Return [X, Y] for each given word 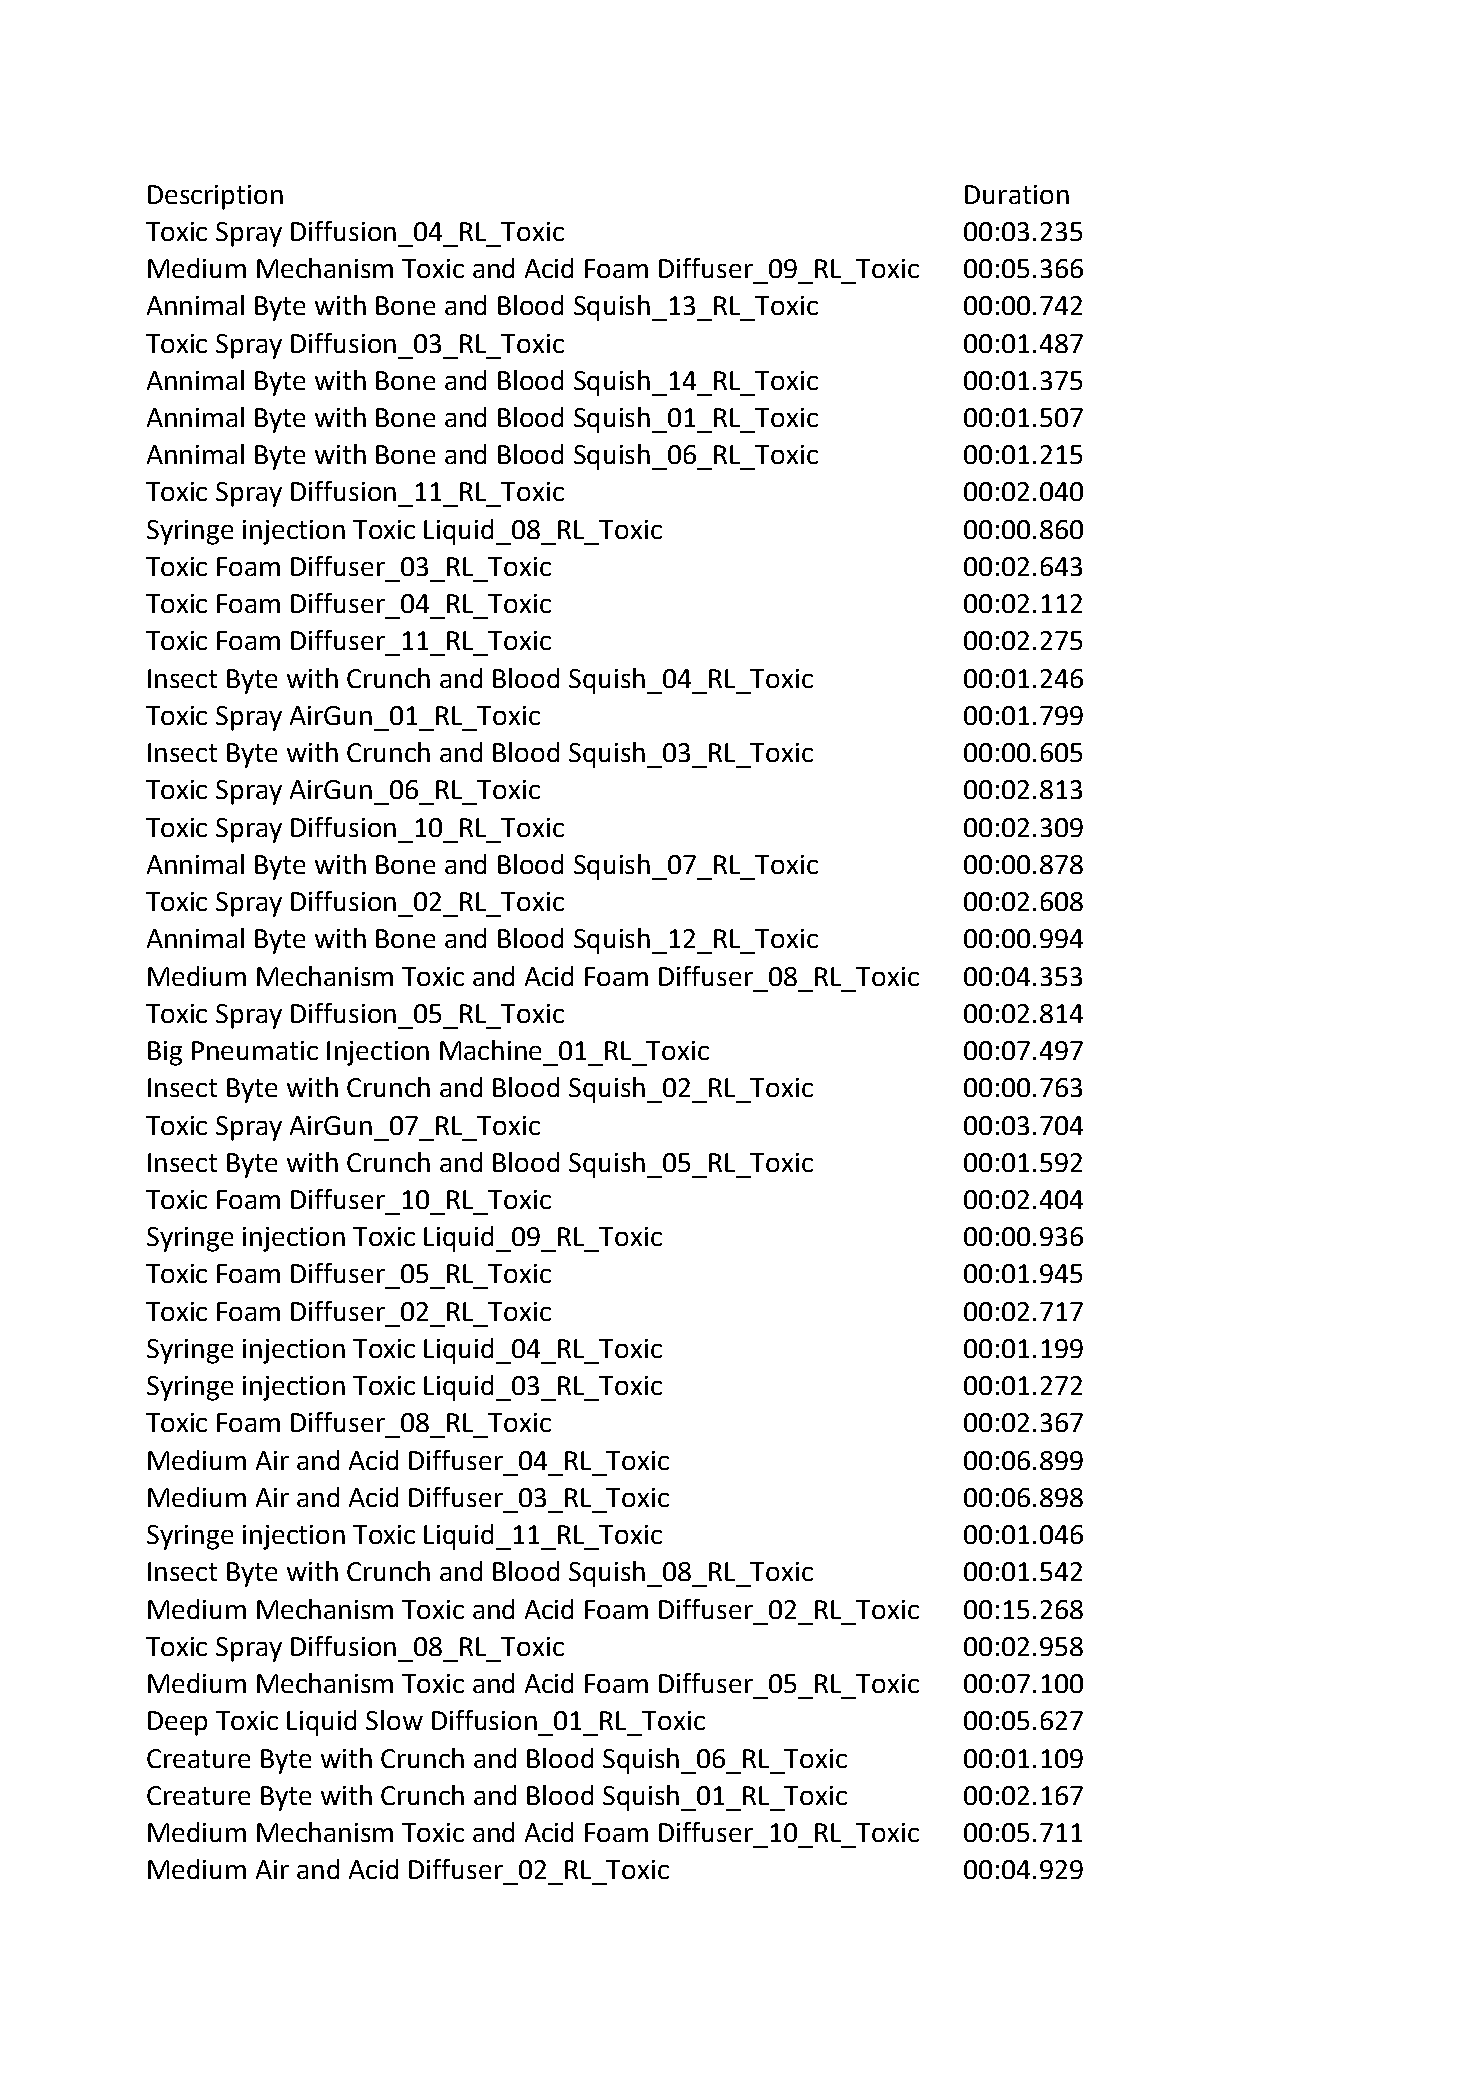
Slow [394, 1720]
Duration [1017, 194]
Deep [177, 1723]
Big [165, 1053]
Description [215, 197]
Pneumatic [255, 1050]
